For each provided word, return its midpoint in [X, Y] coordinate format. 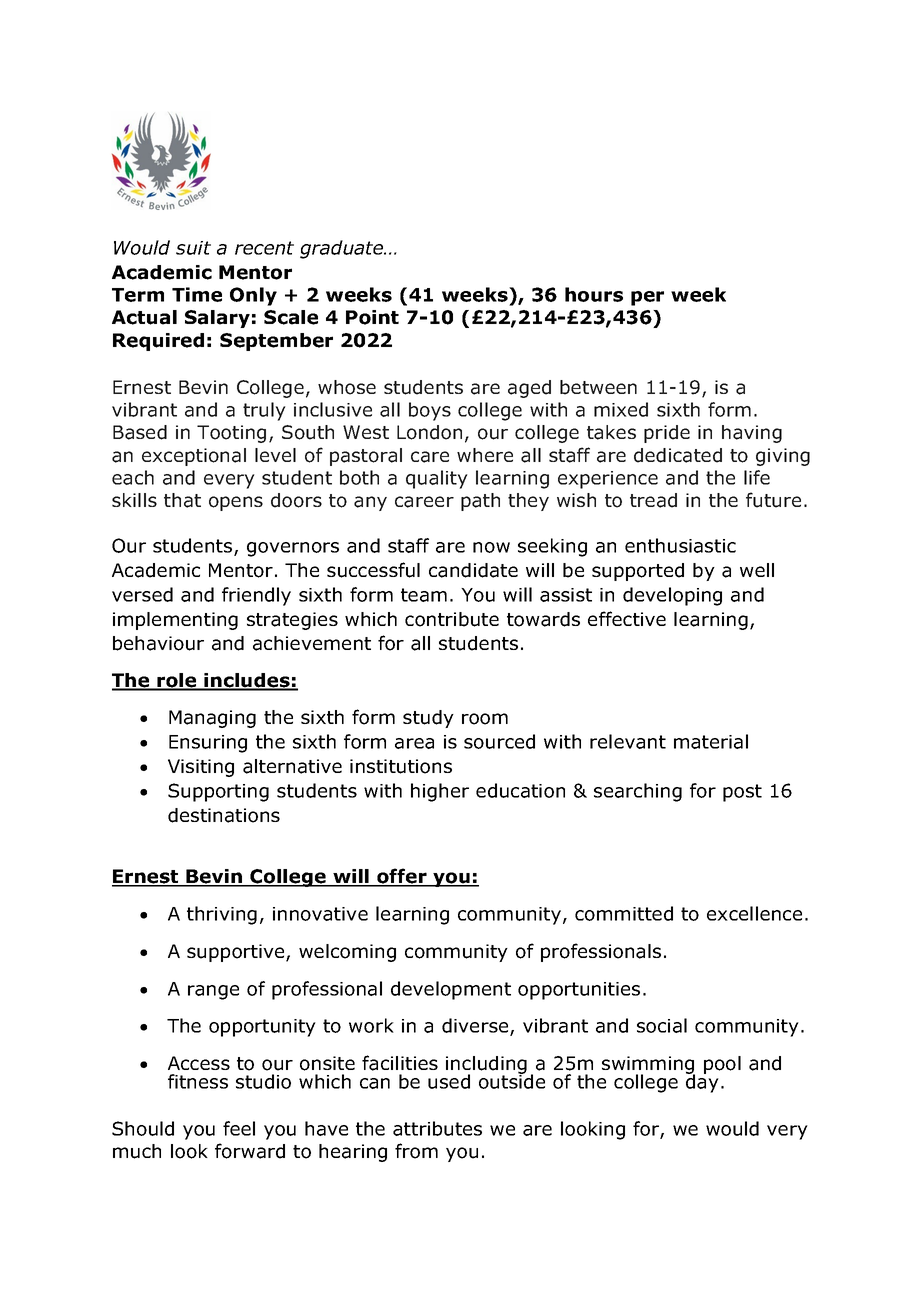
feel [239, 1128]
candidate [473, 570]
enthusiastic [680, 545]
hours [594, 294]
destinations [224, 815]
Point [372, 317]
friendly [256, 596]
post [742, 793]
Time [197, 294]
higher [440, 792]
